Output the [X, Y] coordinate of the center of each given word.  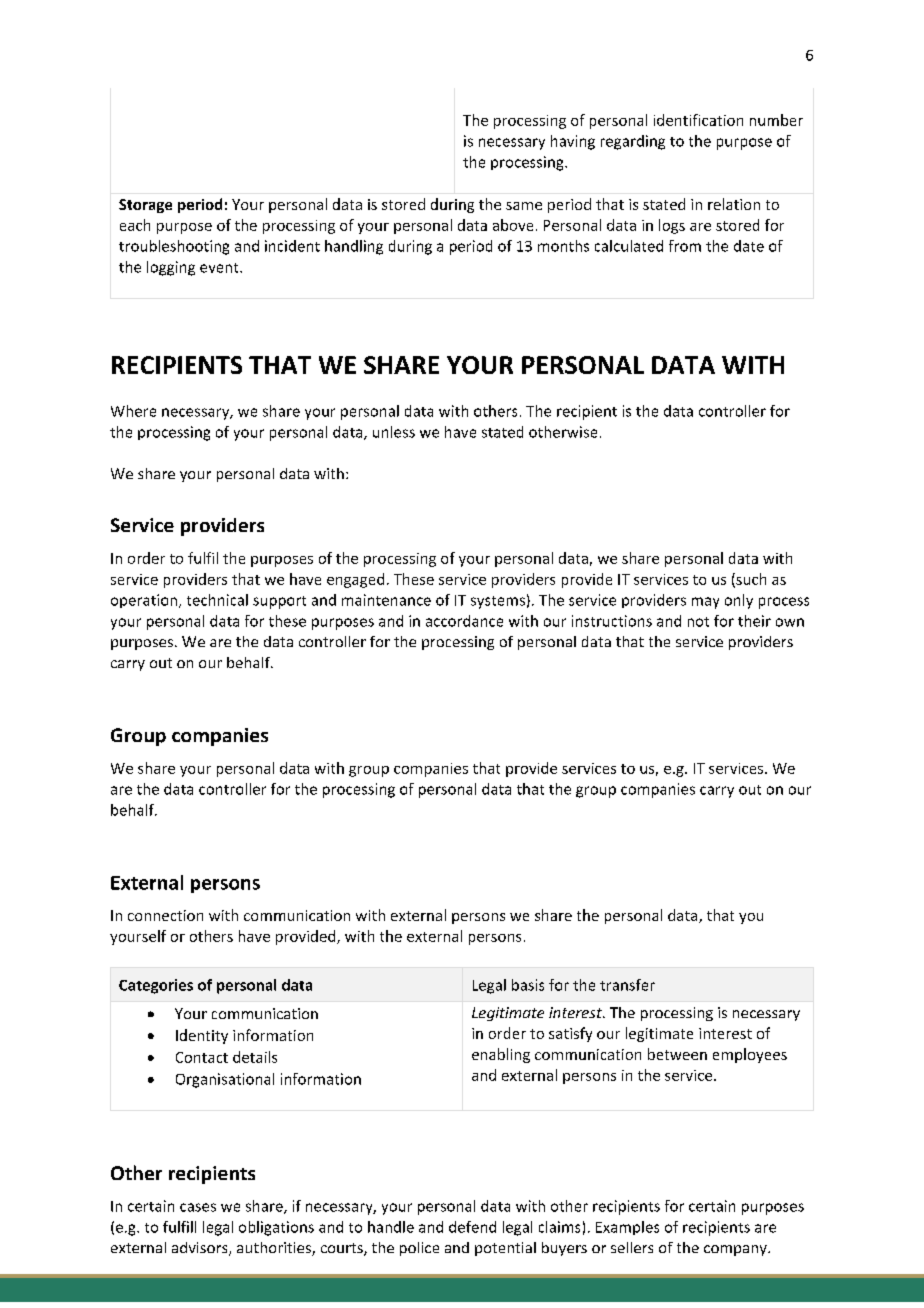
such [750, 580]
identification [698, 120]
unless [394, 432]
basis [528, 985]
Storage [145, 206]
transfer [627, 985]
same [524, 206]
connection [165, 915]
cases [198, 1207]
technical [217, 600]
